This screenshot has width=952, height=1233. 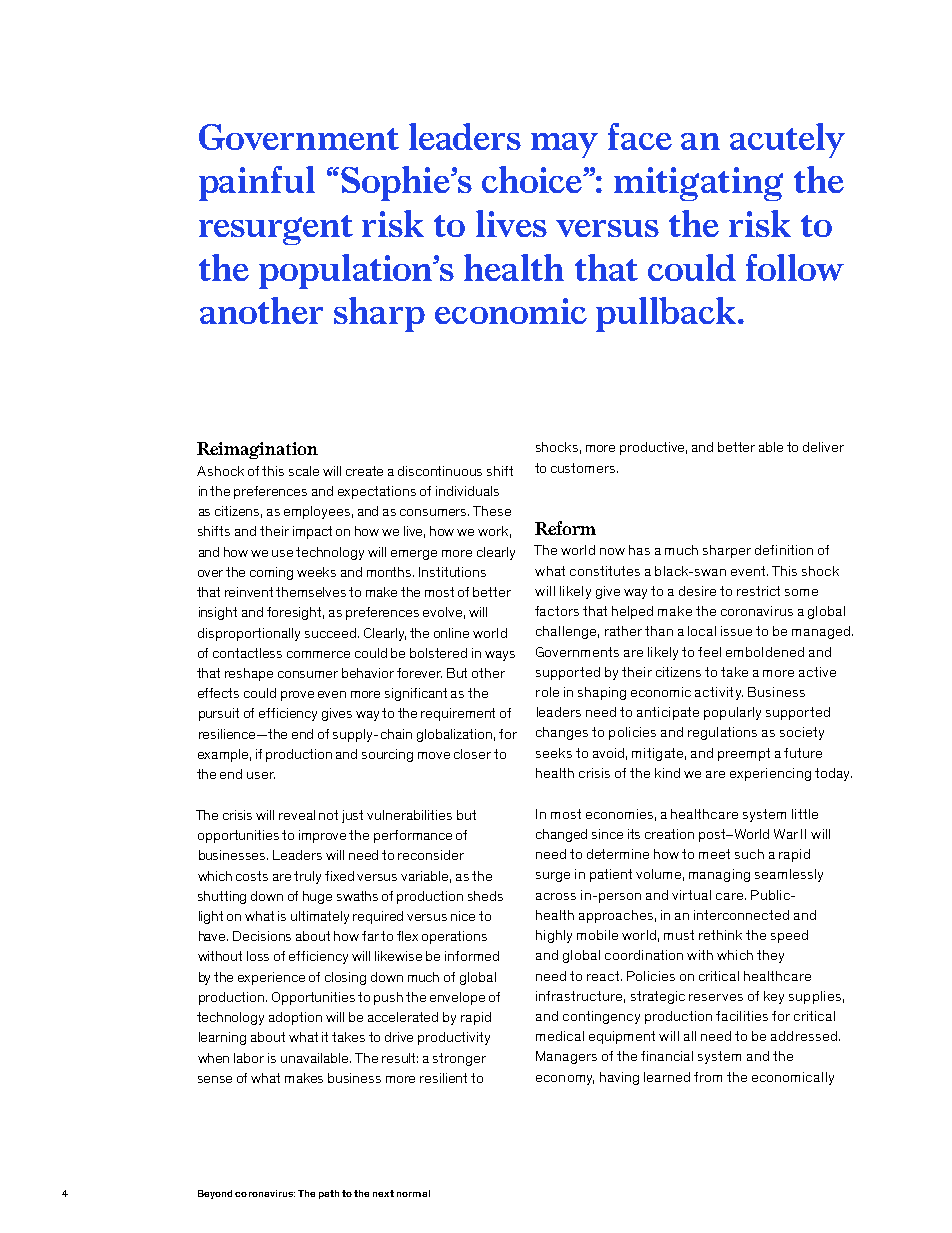 I want to click on path, so click(x=329, y=1194).
